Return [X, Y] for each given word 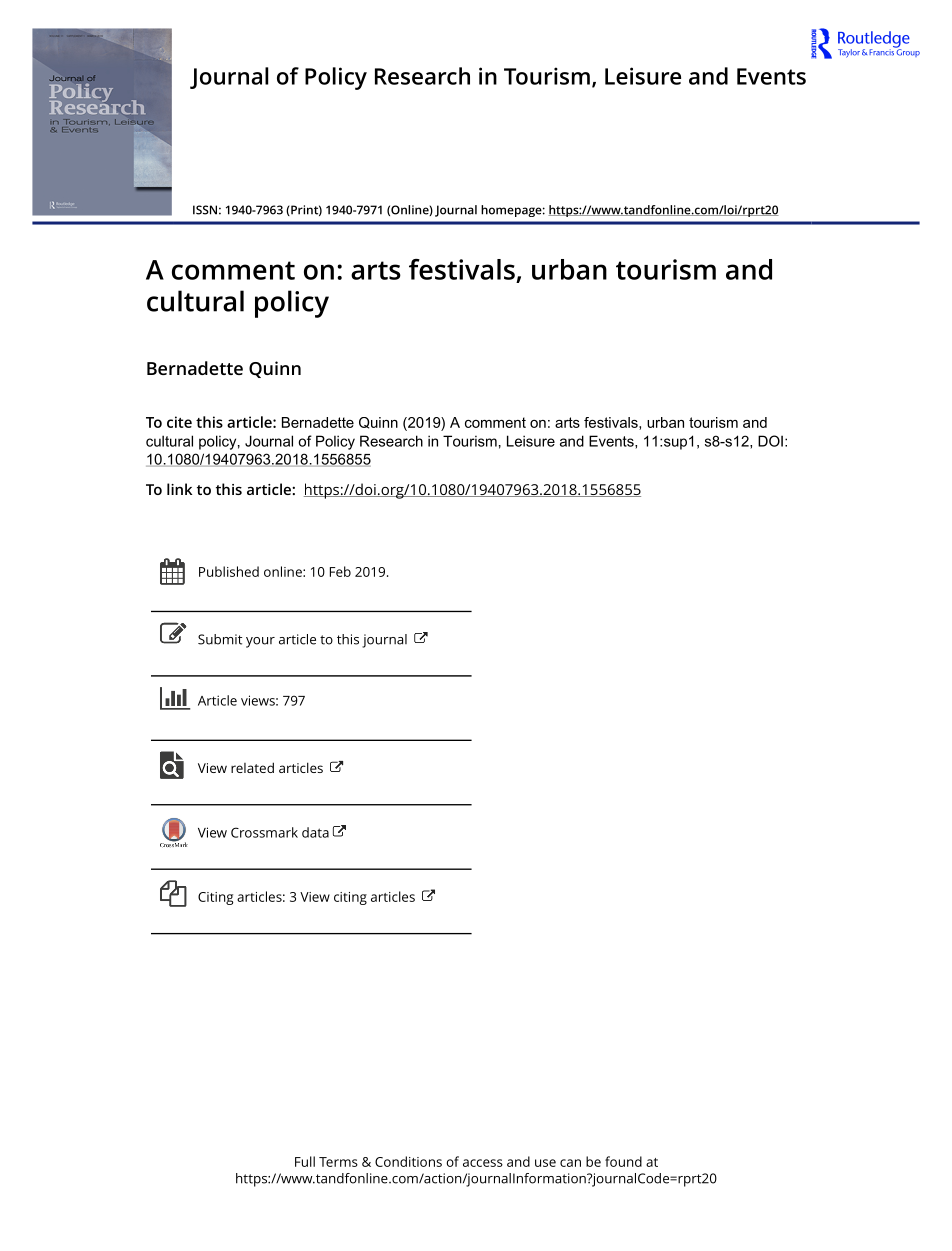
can [570, 1163]
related [252, 767]
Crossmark [264, 832]
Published [229, 571]
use [545, 1163]
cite [179, 422]
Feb [340, 571]
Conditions [408, 1161]
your [260, 642]
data [315, 832]
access [483, 1163]
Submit [220, 639]
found [623, 1161]
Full [305, 1161]
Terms [338, 1162]
